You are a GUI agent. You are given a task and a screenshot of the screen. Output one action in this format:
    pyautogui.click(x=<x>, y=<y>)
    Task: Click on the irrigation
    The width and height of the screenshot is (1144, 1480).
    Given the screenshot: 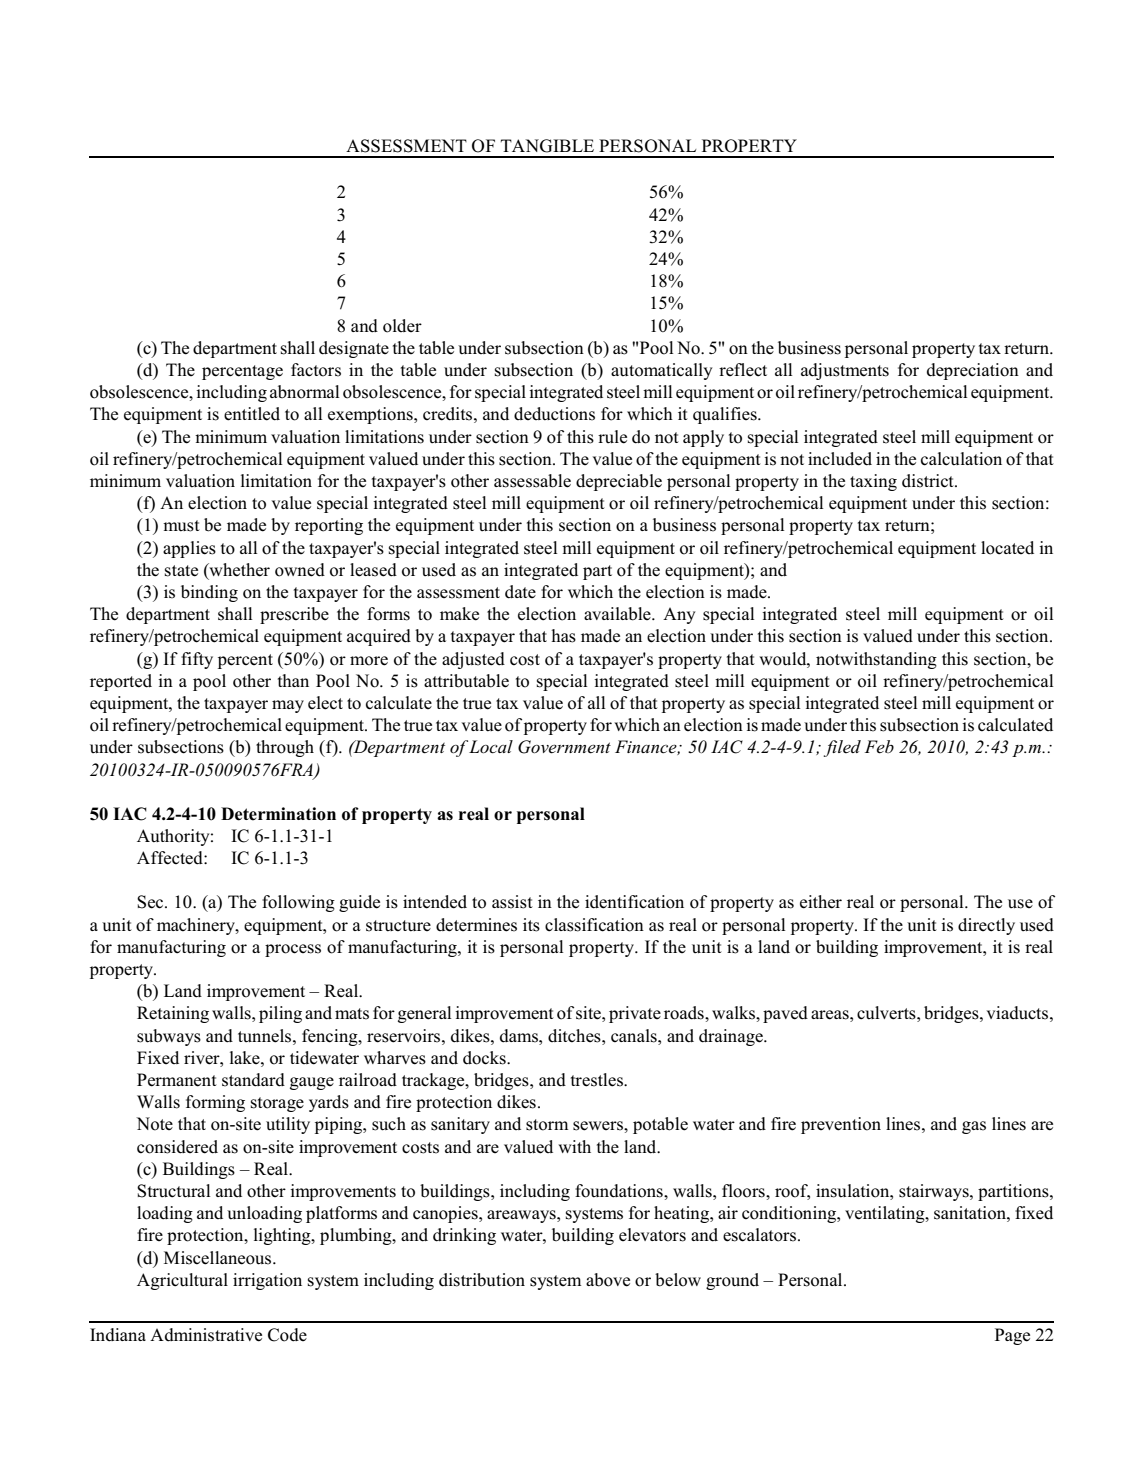 What is the action you would take?
    pyautogui.click(x=267, y=1281)
